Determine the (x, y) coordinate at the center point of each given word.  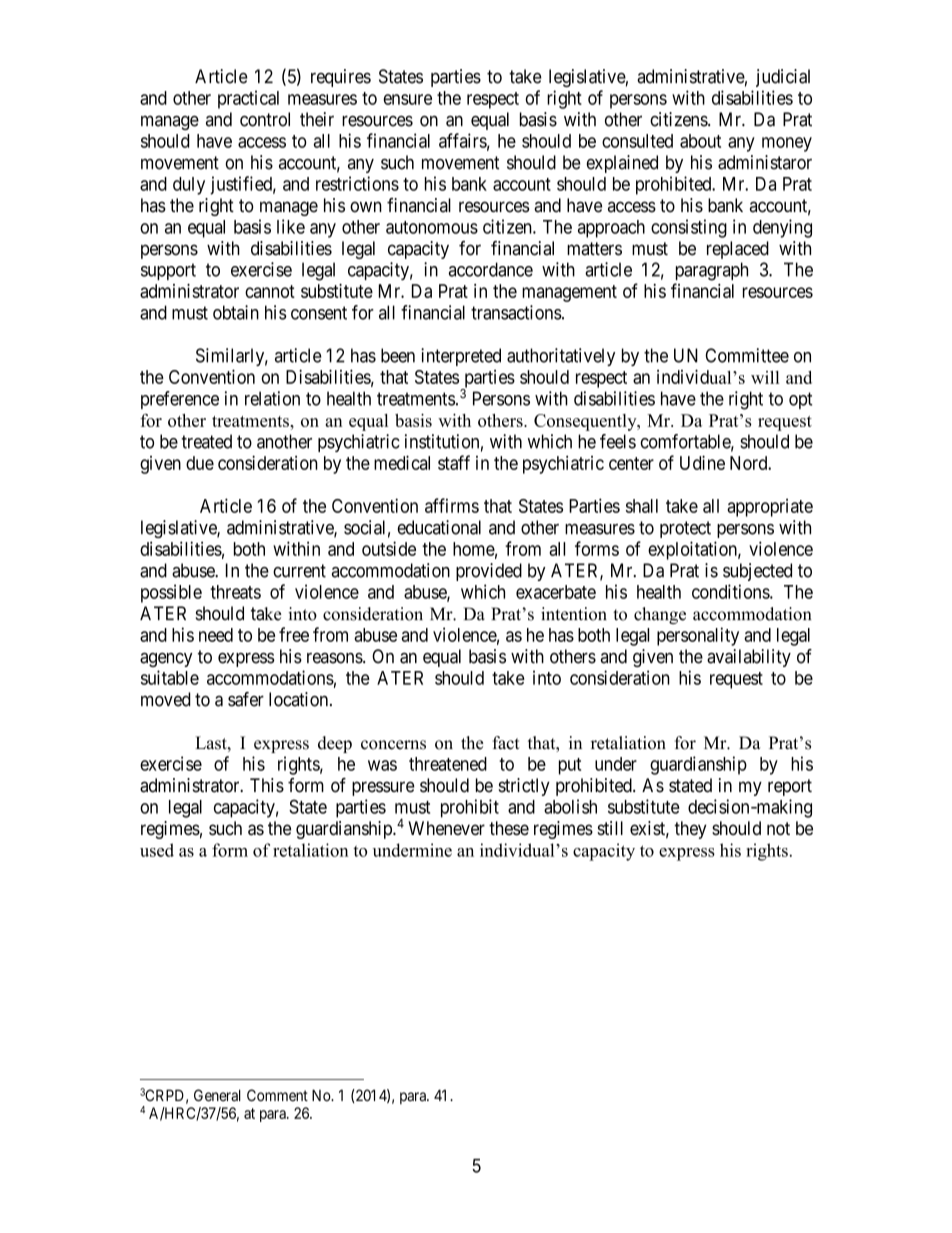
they (690, 830)
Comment (277, 1095)
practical (248, 99)
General (217, 1095)
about (700, 141)
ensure (407, 99)
